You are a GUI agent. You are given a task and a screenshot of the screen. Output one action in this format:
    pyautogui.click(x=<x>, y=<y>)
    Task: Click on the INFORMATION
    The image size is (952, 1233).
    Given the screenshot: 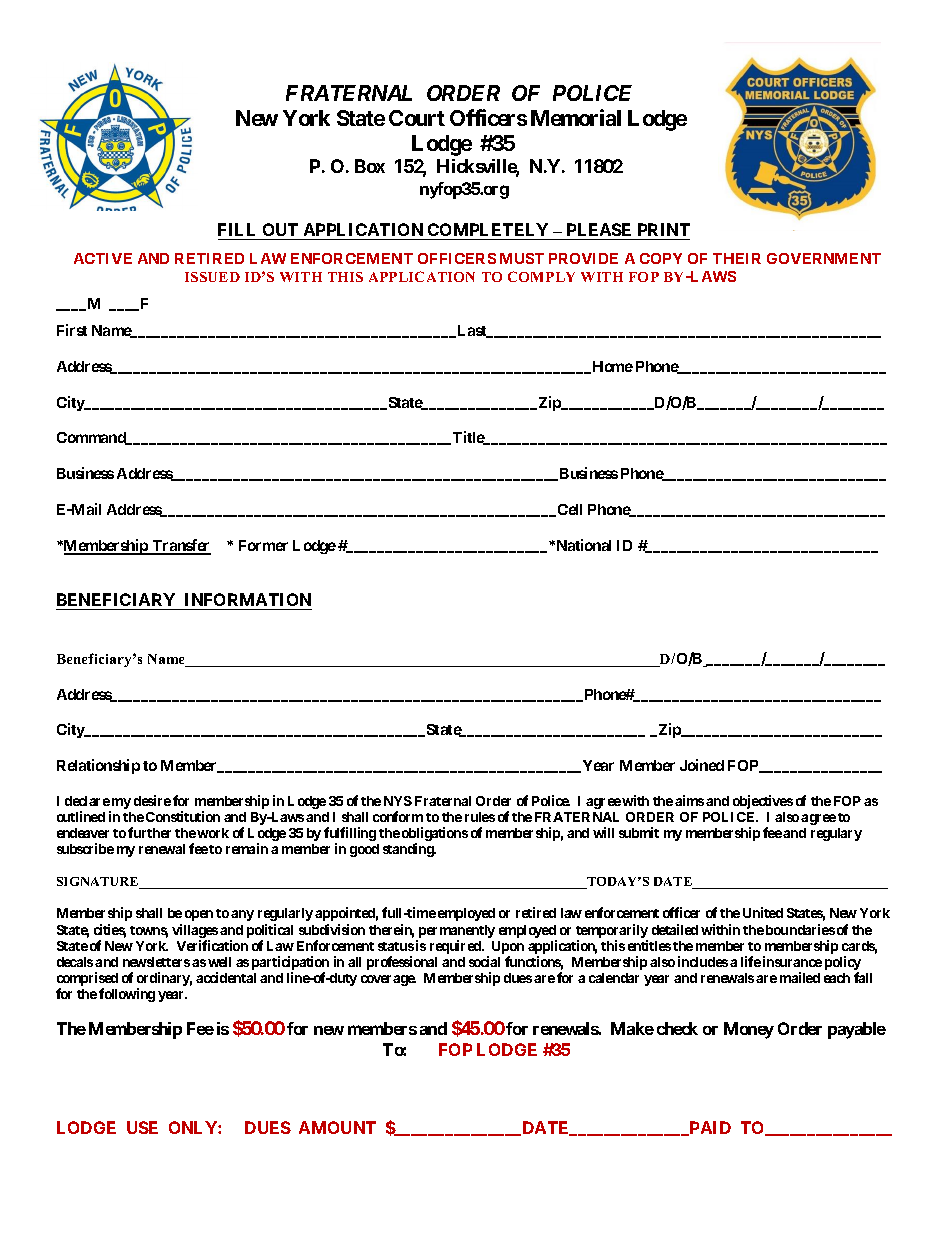 What is the action you would take?
    pyautogui.click(x=248, y=599)
